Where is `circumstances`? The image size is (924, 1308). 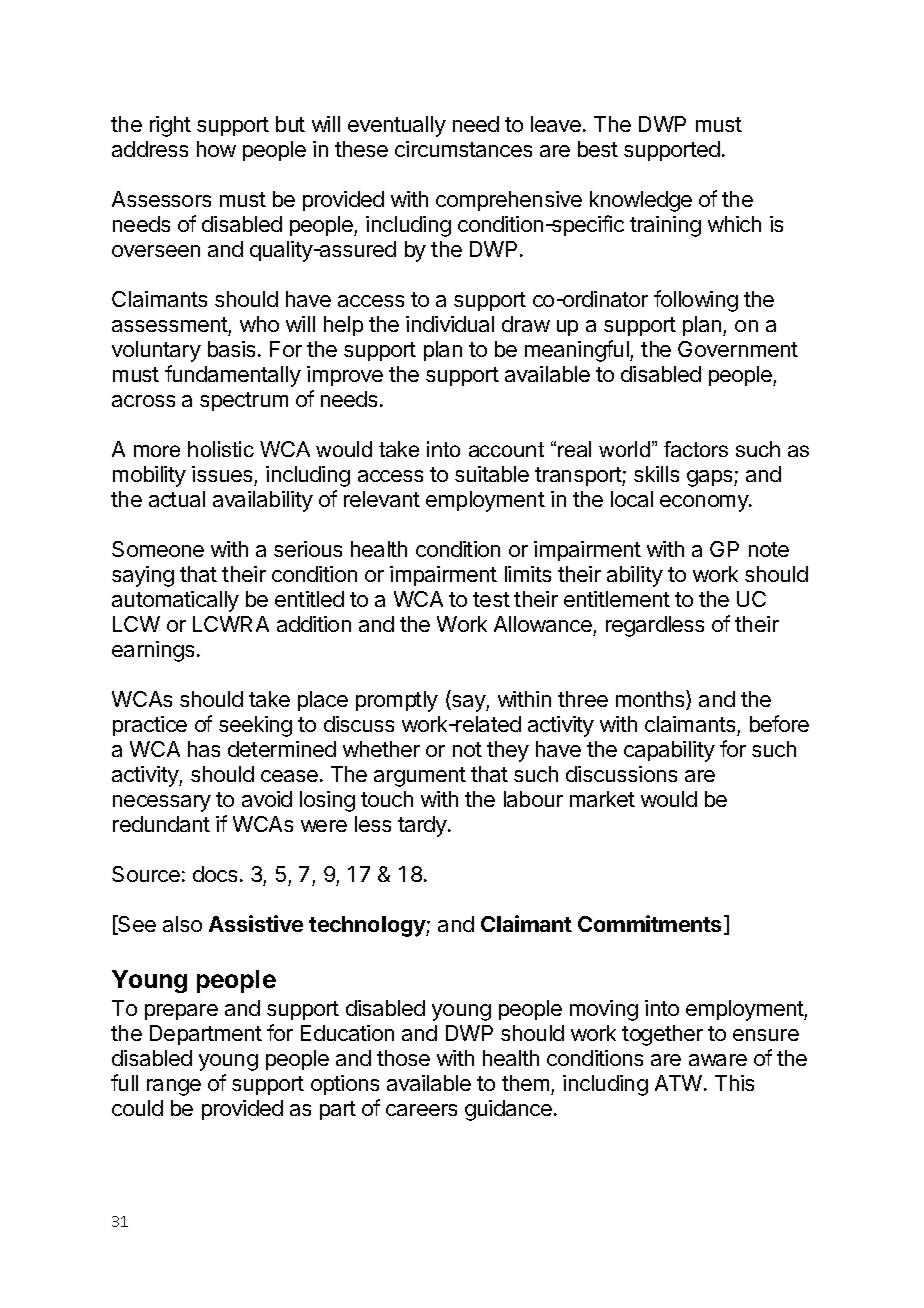 circumstances is located at coordinates (463, 149).
